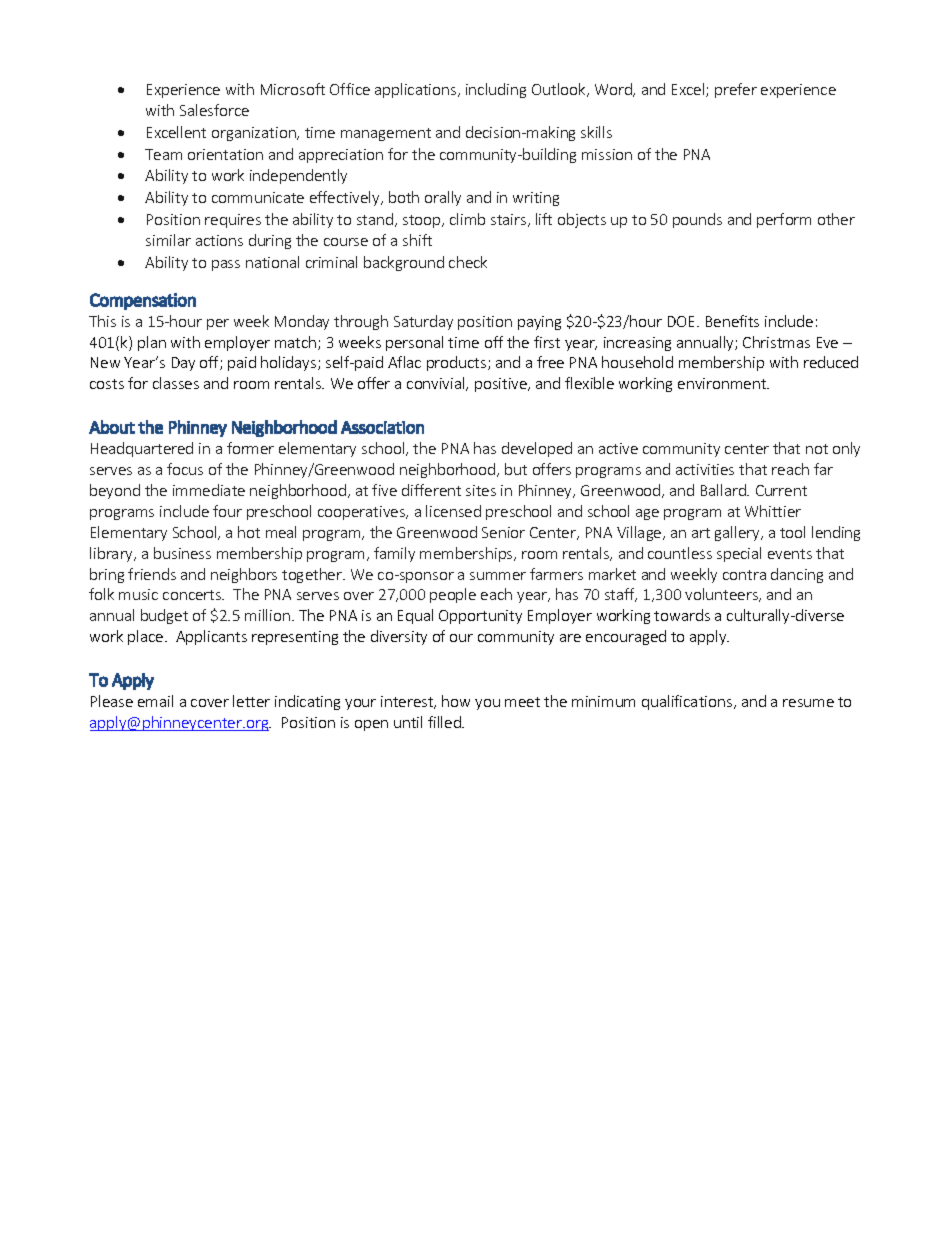 This image has width=952, height=1233. What do you see at coordinates (214, 110) in the image?
I see `Salesforce` at bounding box center [214, 110].
